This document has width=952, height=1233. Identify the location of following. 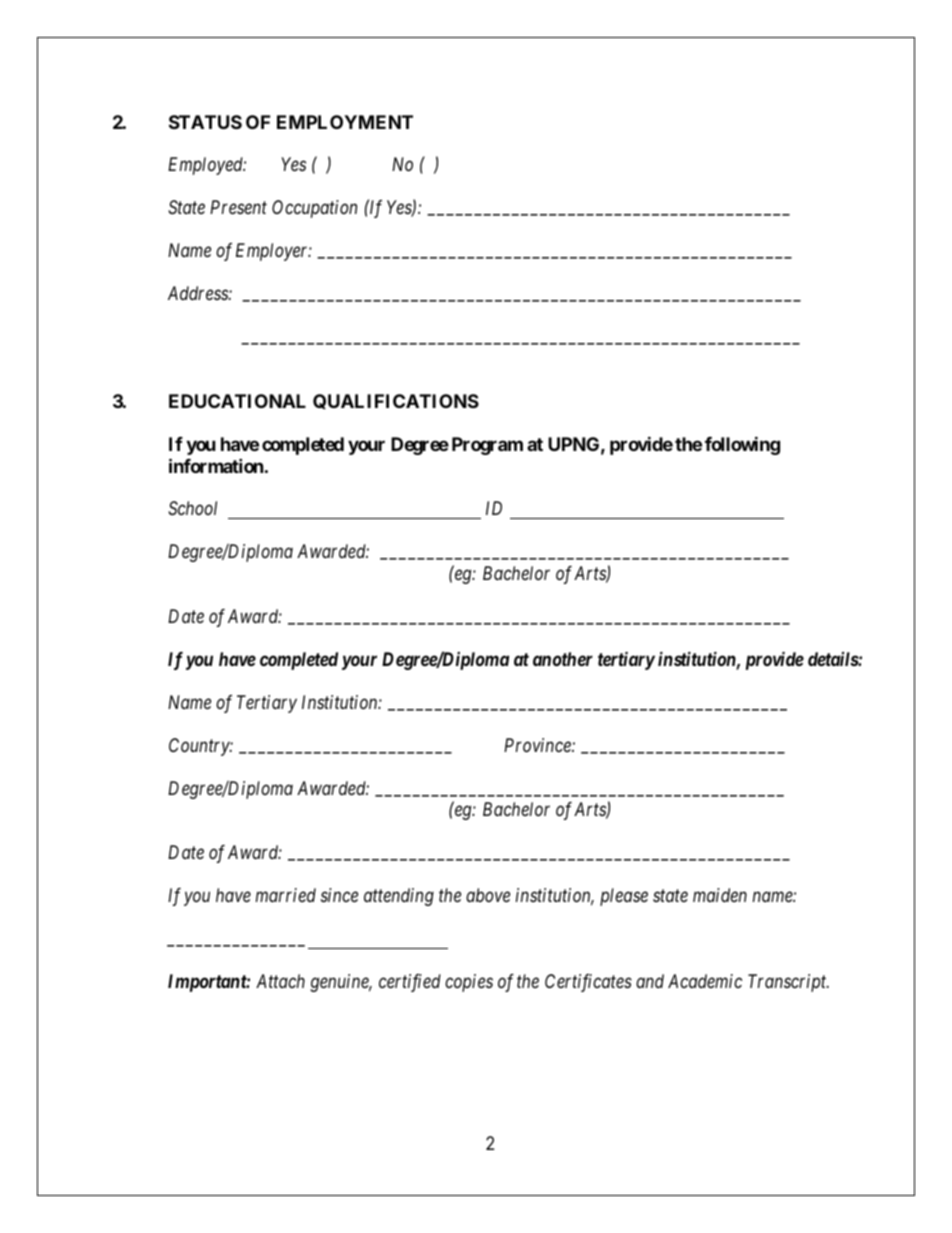
(742, 445).
